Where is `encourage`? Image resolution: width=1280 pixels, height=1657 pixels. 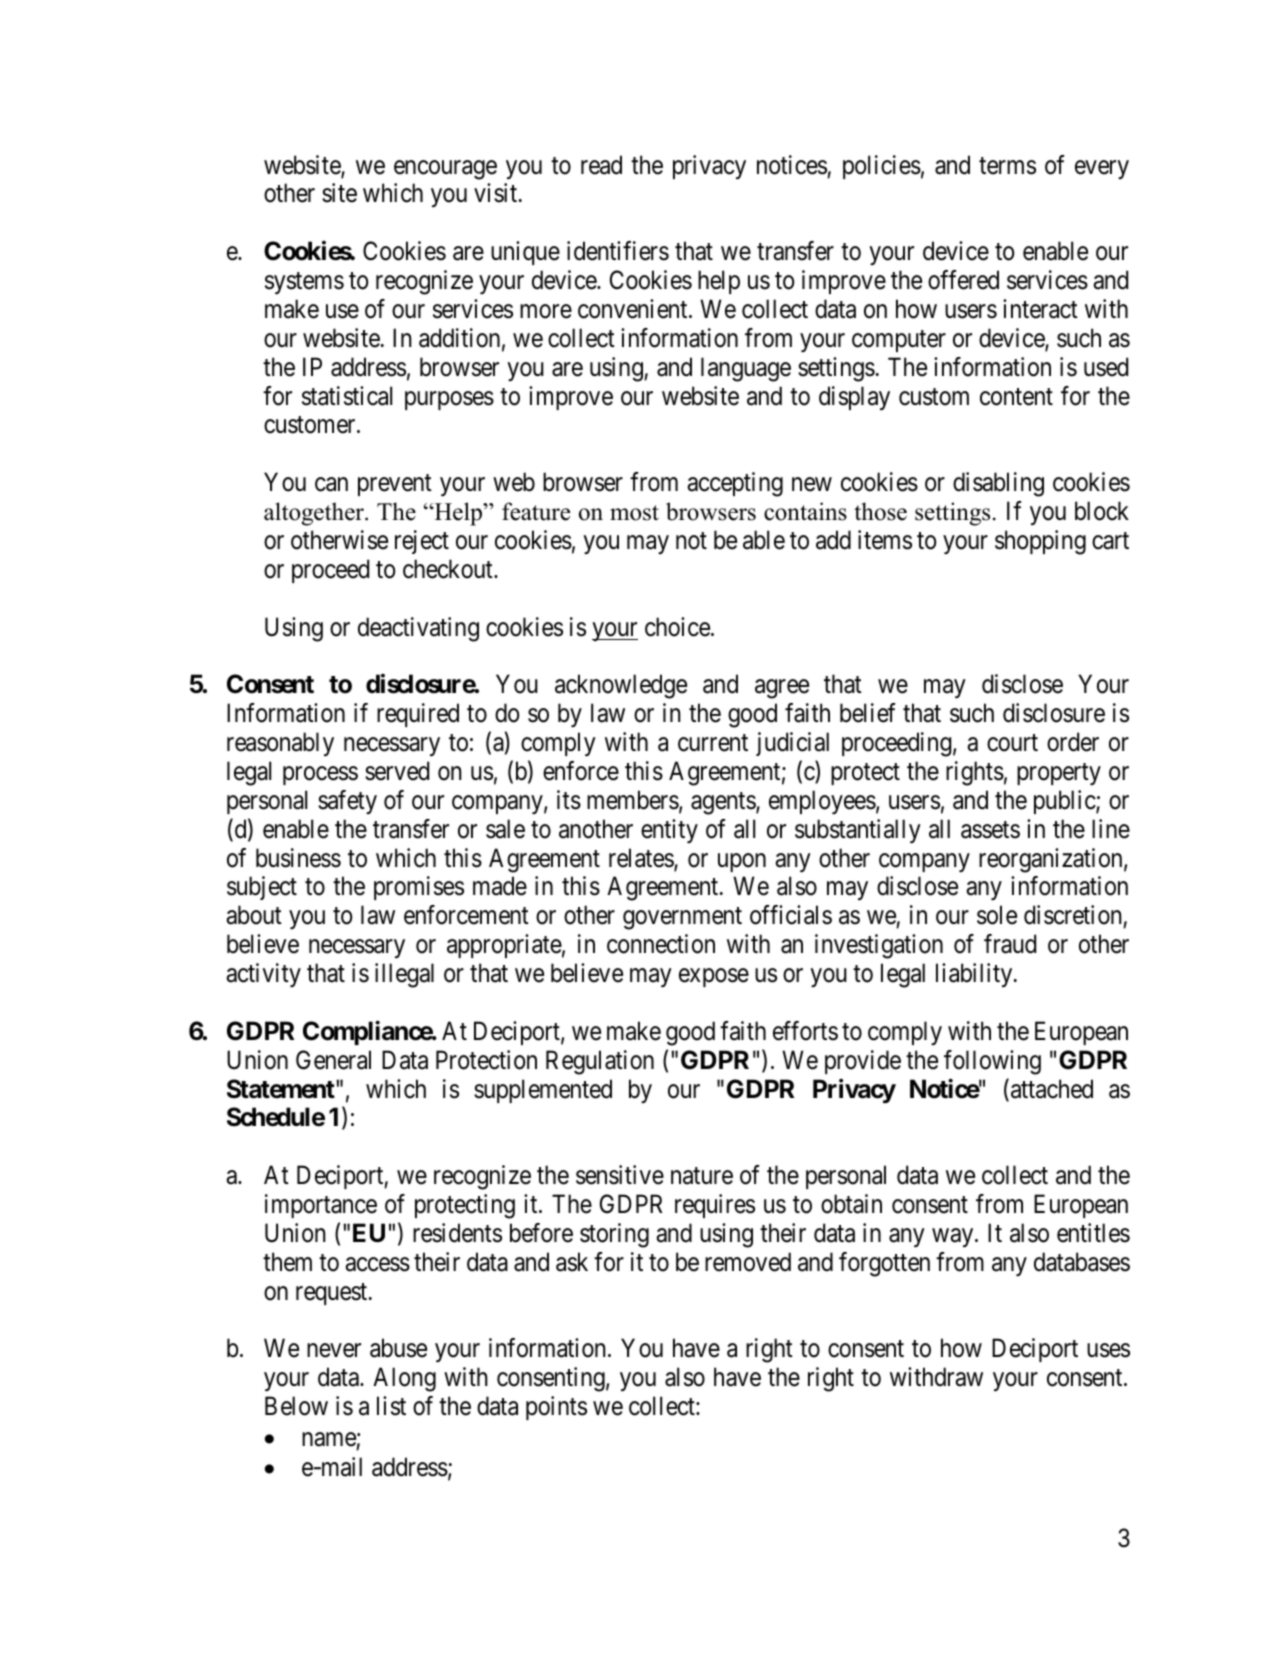 encourage is located at coordinates (445, 170).
